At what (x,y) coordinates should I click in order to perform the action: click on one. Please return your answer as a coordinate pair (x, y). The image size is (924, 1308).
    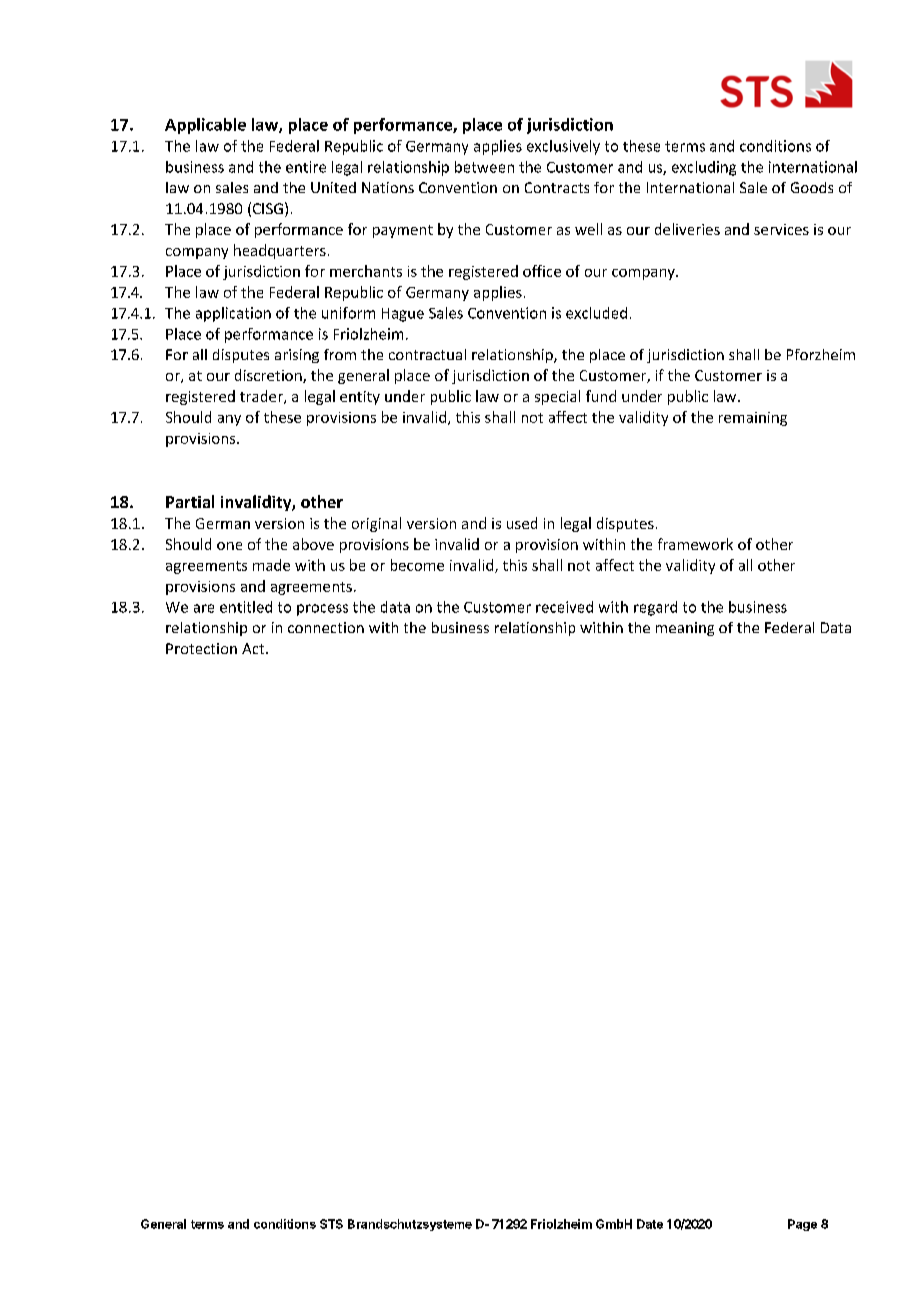
    Looking at the image, I should click on (229, 546).
